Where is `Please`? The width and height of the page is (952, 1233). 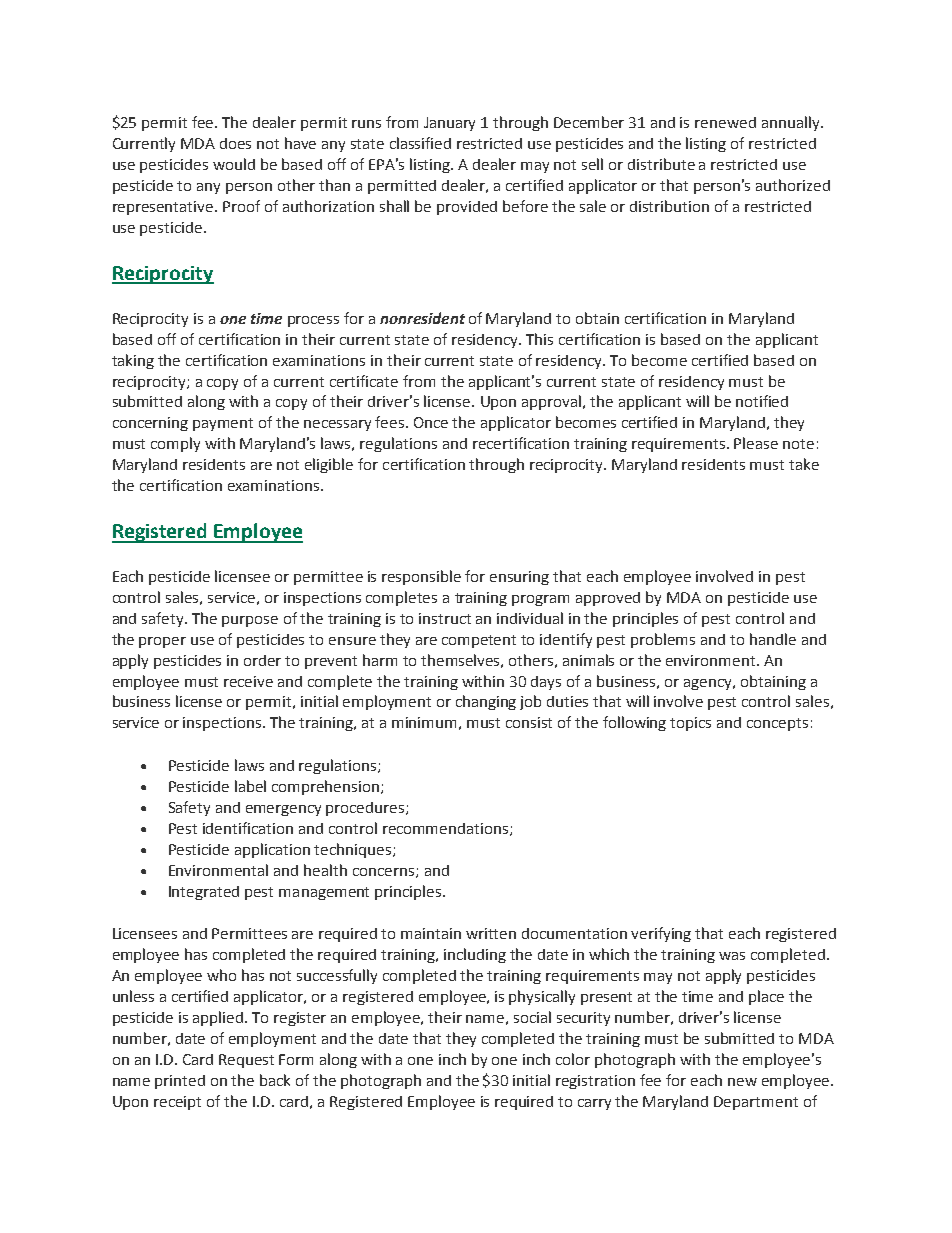
Please is located at coordinates (756, 443).
